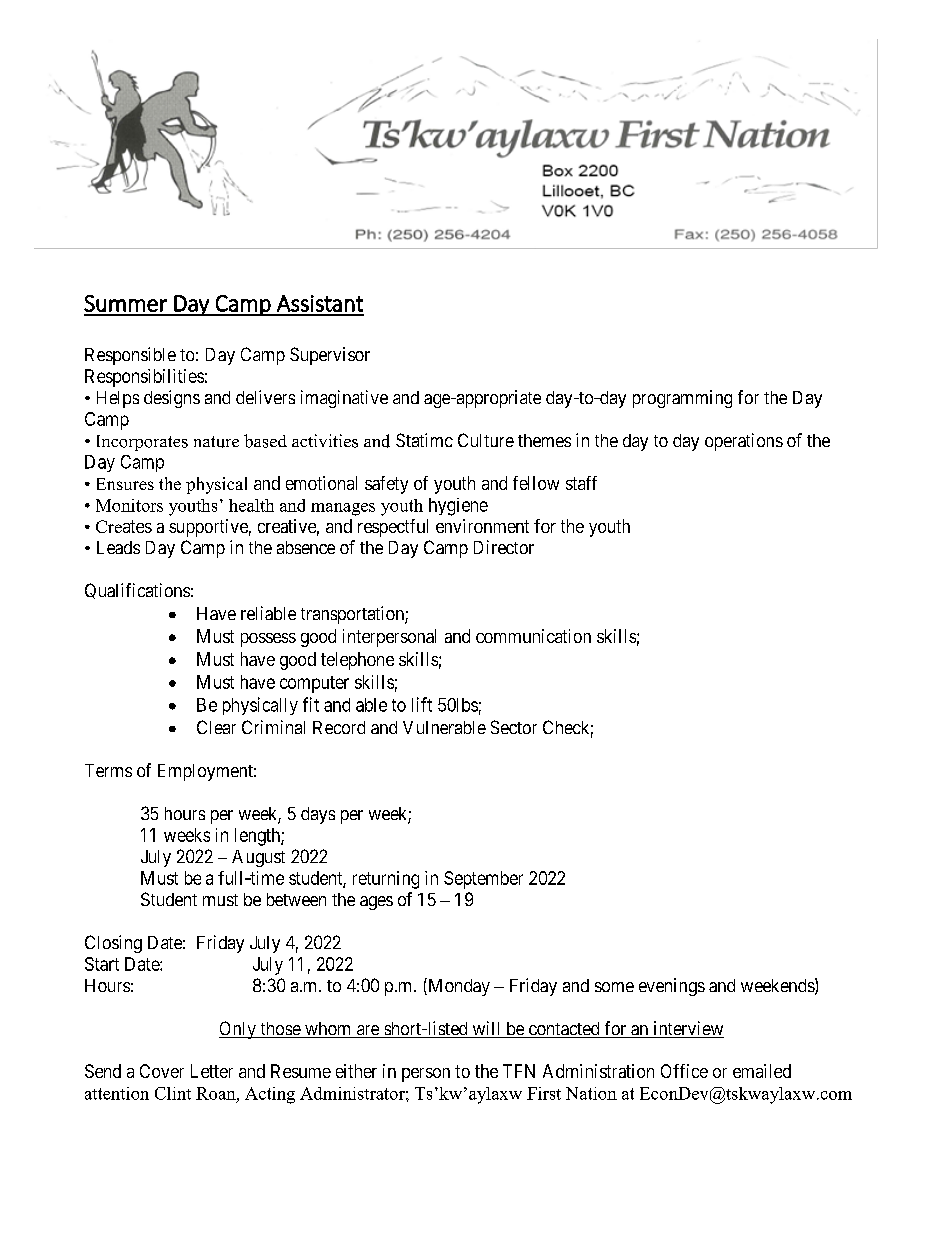 The image size is (952, 1233). What do you see at coordinates (356, 1071) in the screenshot?
I see `either` at bounding box center [356, 1071].
